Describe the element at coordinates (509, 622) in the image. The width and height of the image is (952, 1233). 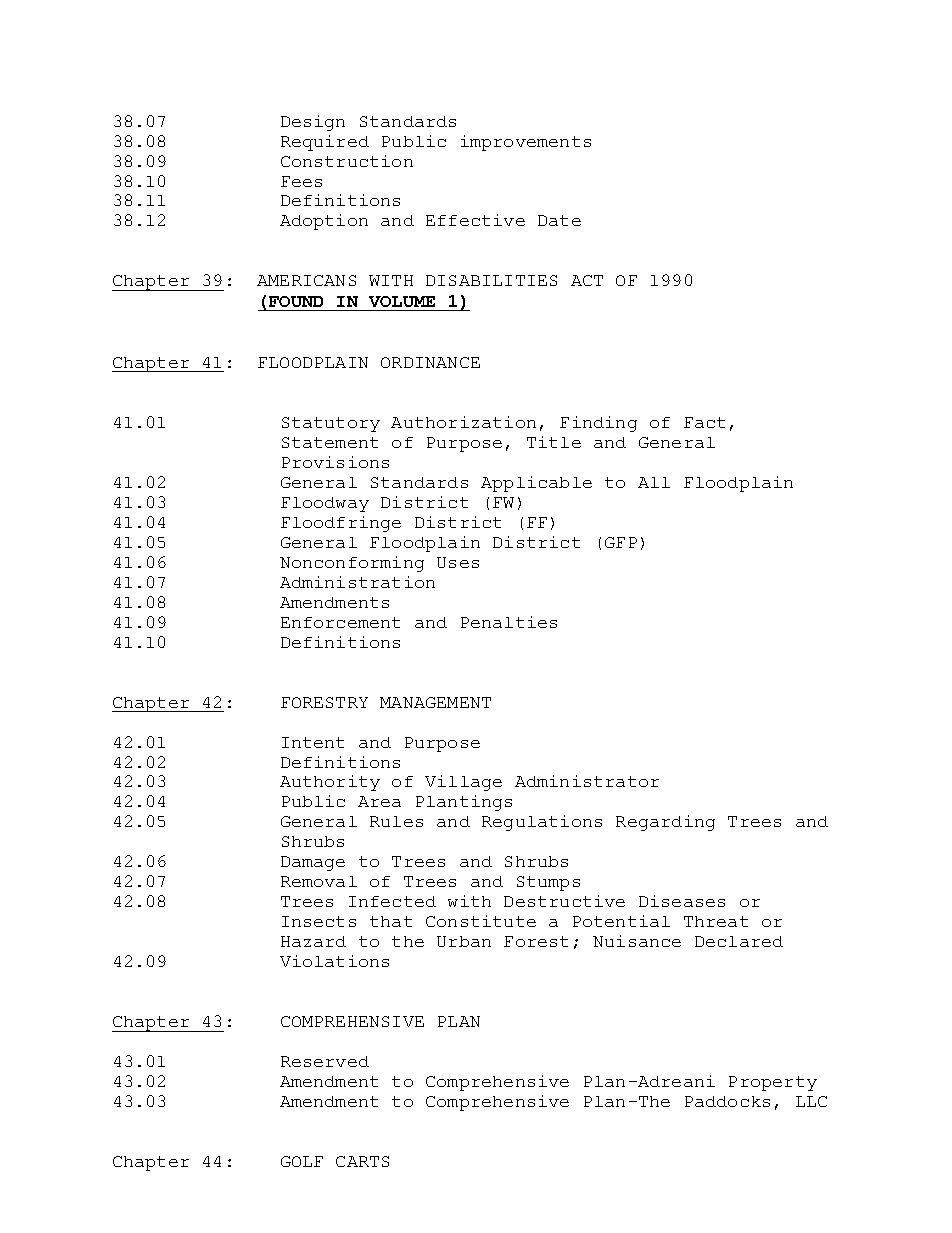
I see `Penalties` at that location.
